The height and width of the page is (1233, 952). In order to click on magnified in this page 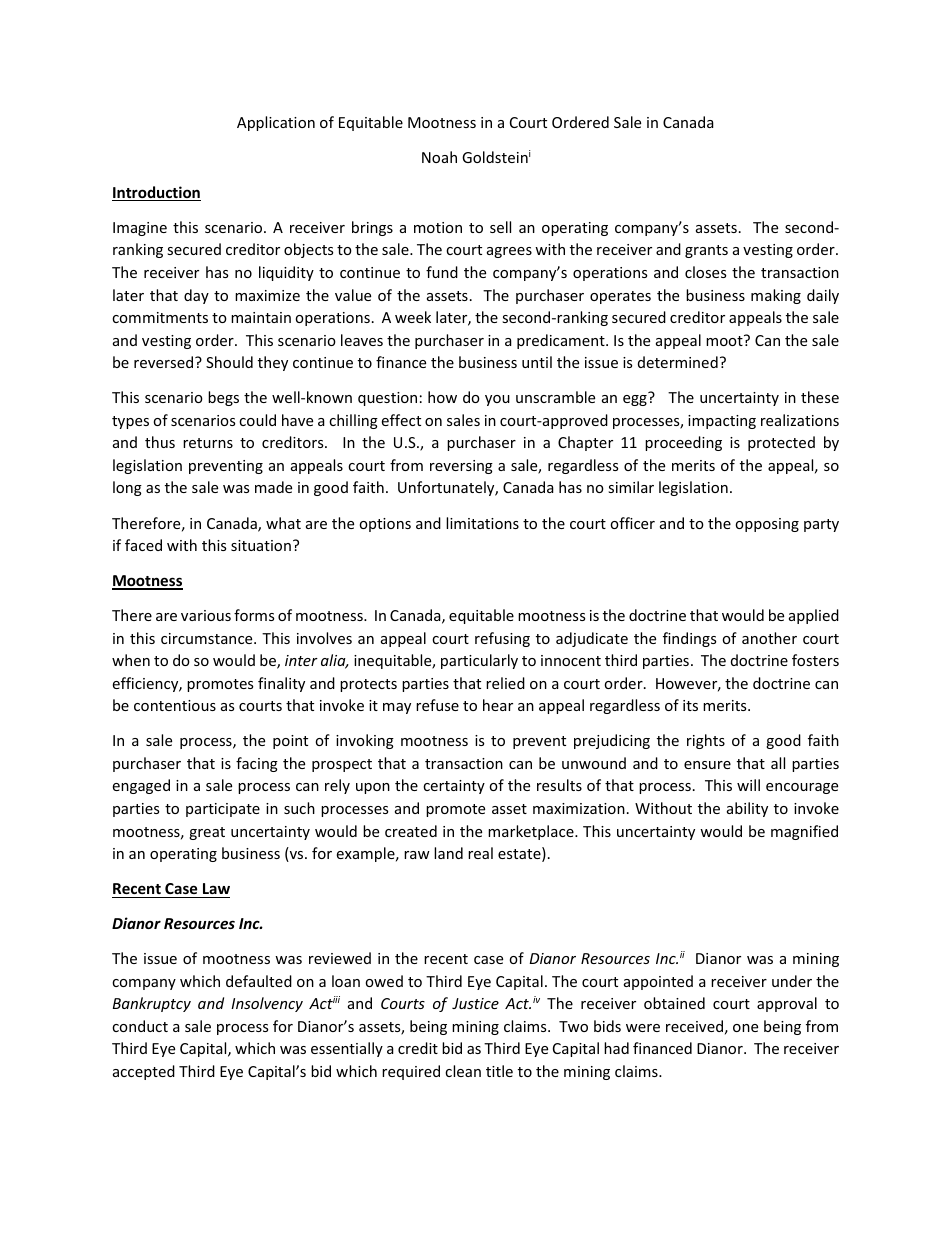, I will do `click(804, 832)`.
